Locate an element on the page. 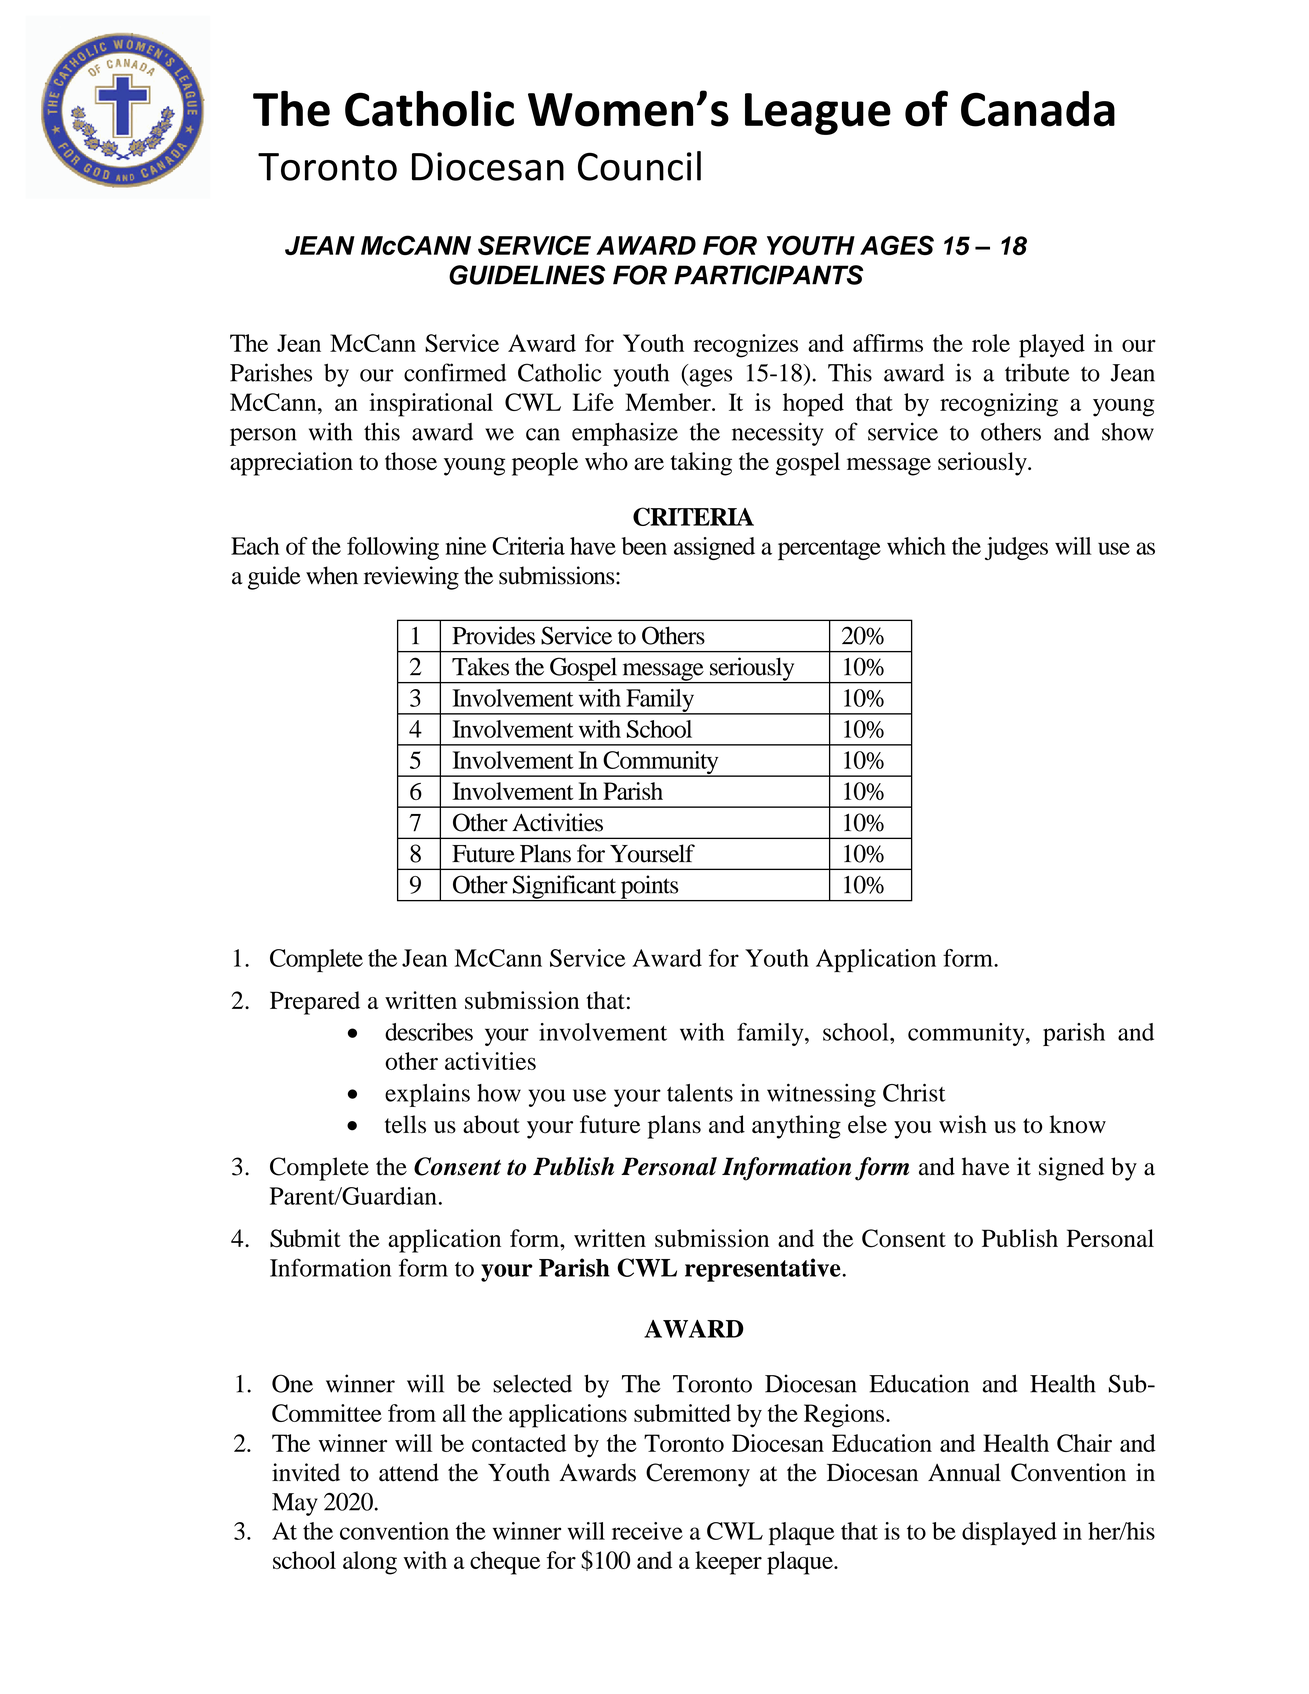  receive is located at coordinates (647, 1531).
